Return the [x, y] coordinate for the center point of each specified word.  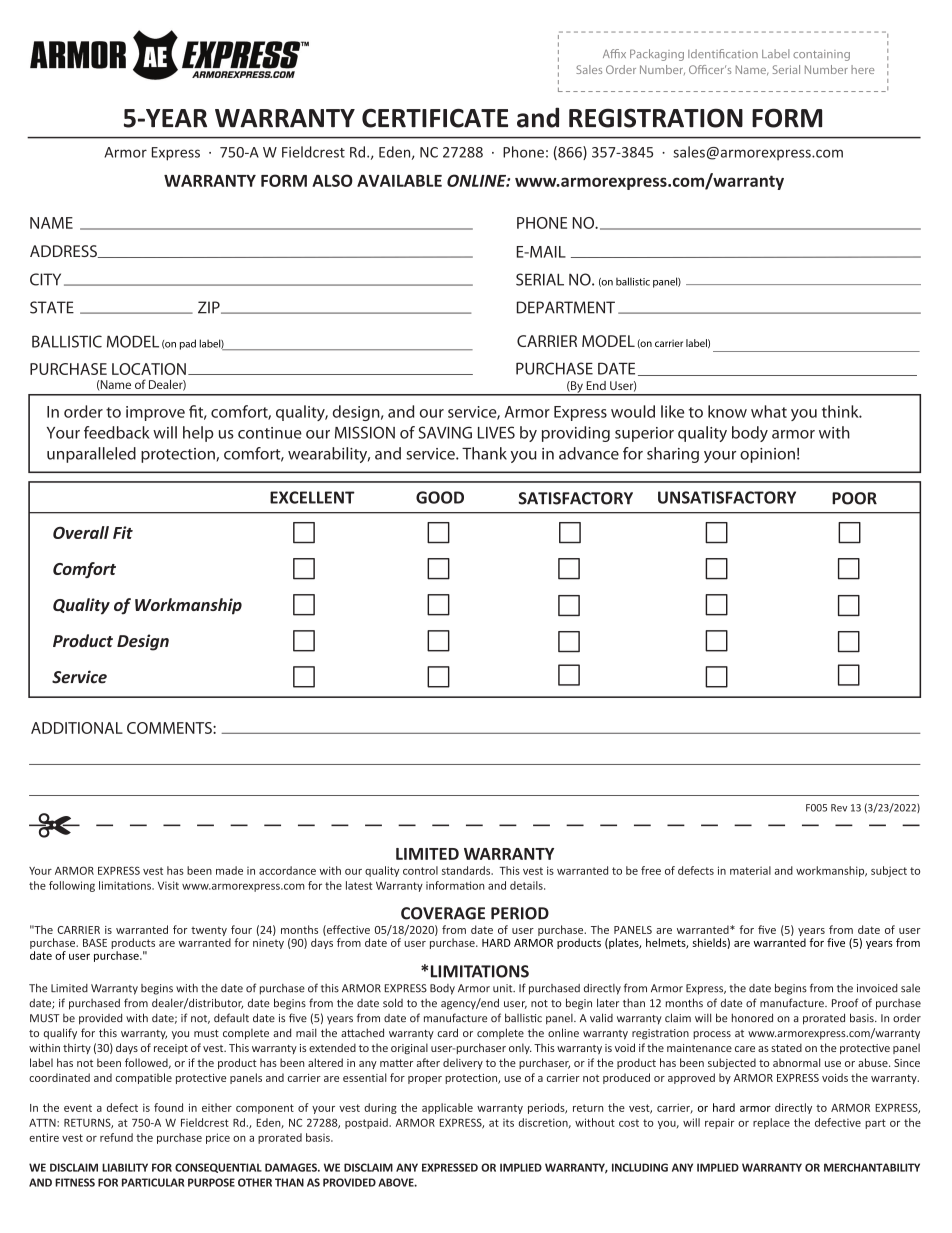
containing [821, 55]
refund [116, 1137]
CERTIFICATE [435, 118]
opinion [767, 455]
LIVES [496, 432]
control [420, 870]
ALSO [332, 180]
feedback [117, 432]
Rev [839, 808]
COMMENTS [170, 728]
